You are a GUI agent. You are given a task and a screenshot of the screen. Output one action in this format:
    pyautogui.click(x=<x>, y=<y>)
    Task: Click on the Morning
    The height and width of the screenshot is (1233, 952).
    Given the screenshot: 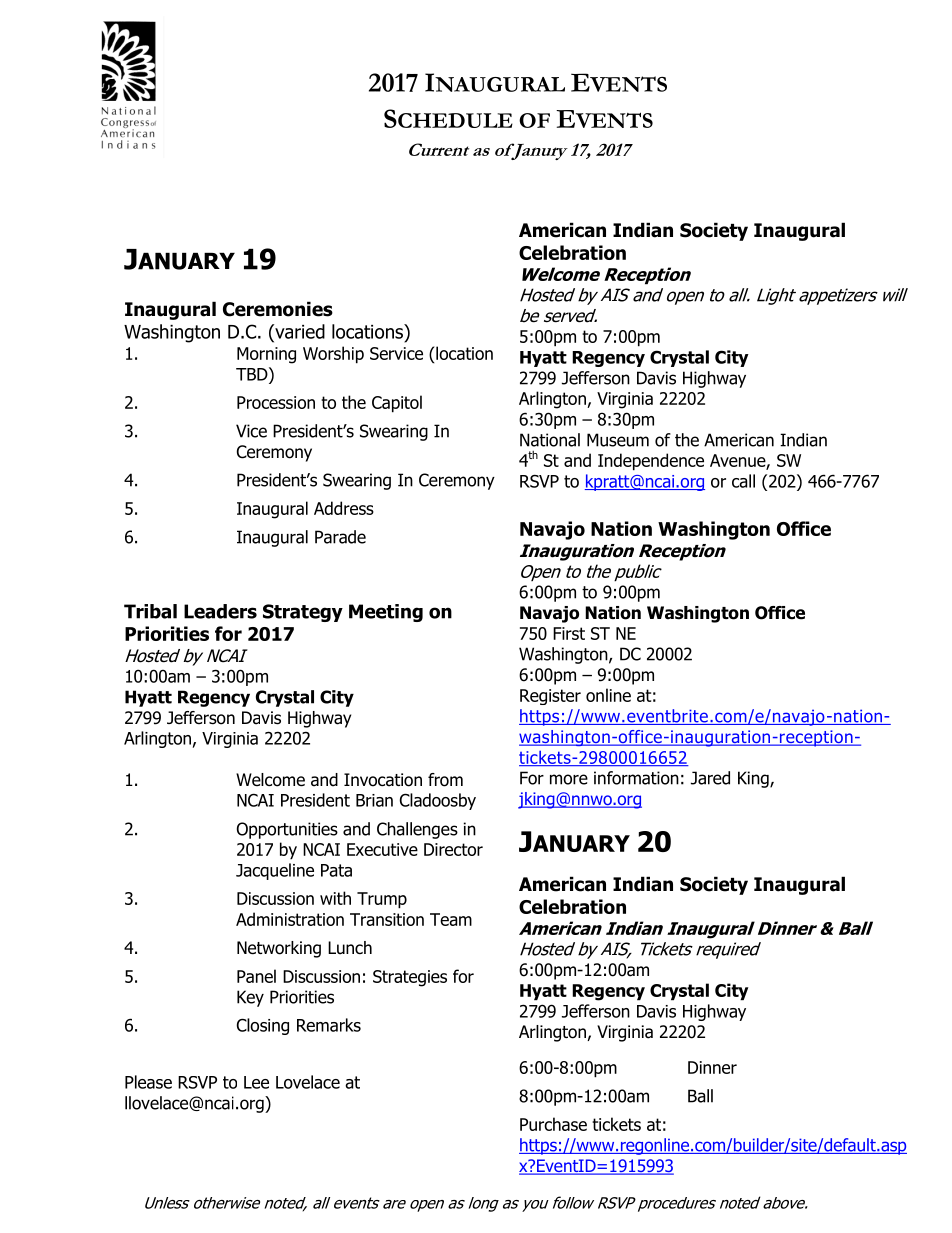 What is the action you would take?
    pyautogui.click(x=266, y=355)
